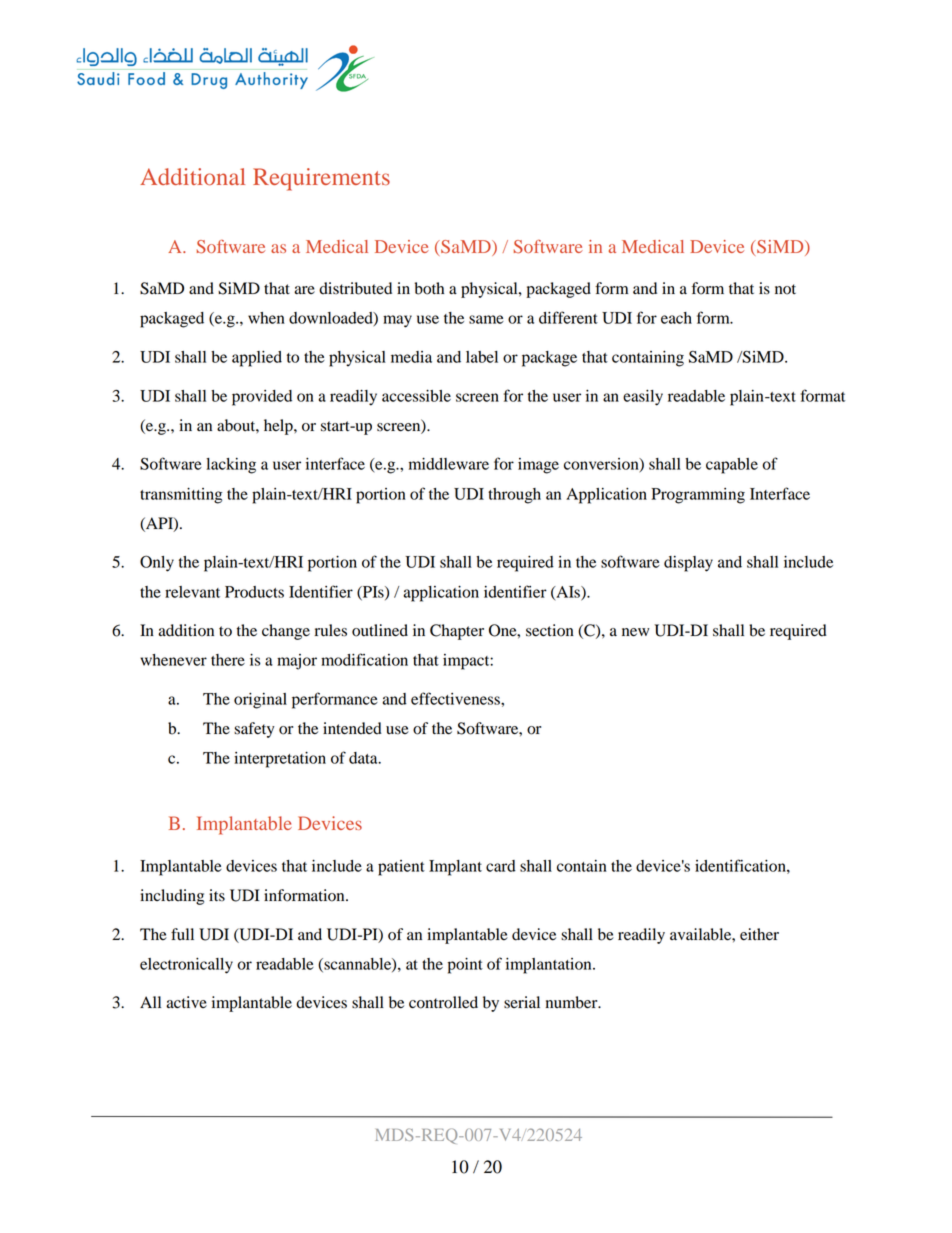 The width and height of the screenshot is (952, 1233). What do you see at coordinates (321, 179) in the screenshot?
I see `Requirements` at bounding box center [321, 179].
